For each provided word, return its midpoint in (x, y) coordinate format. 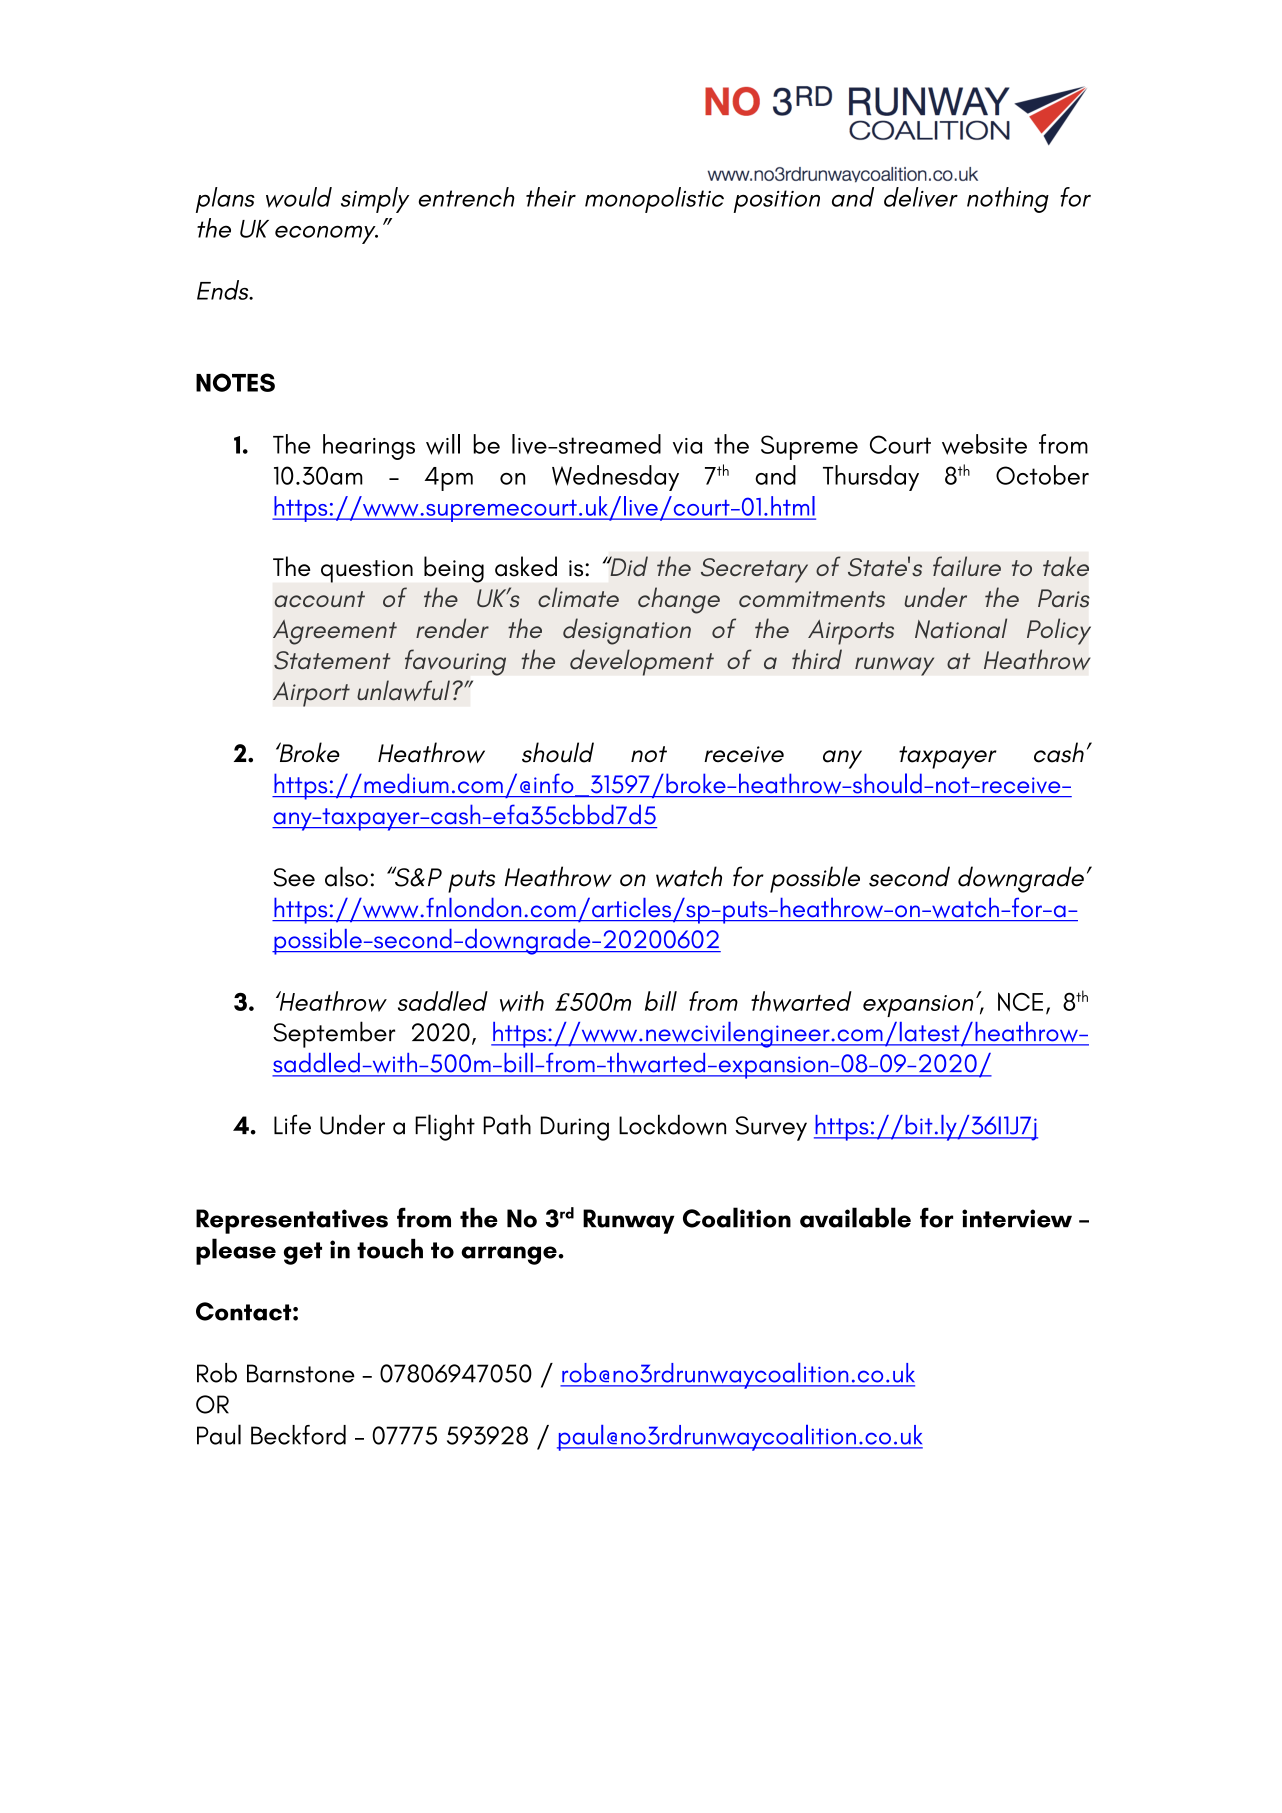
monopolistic (654, 200)
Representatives (292, 1221)
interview (1017, 1218)
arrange (510, 1255)
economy (326, 234)
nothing (1008, 200)
